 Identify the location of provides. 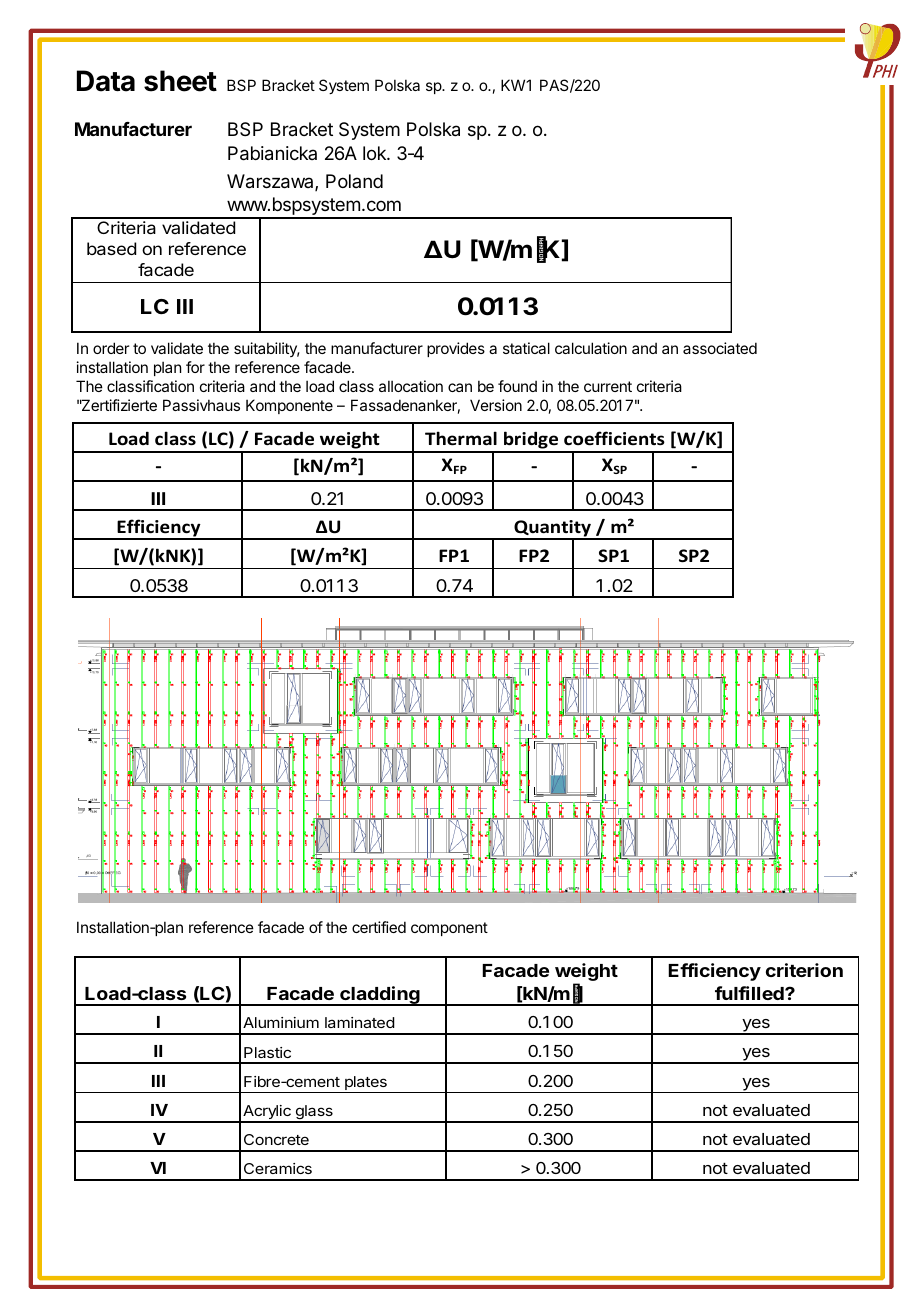
(456, 349).
